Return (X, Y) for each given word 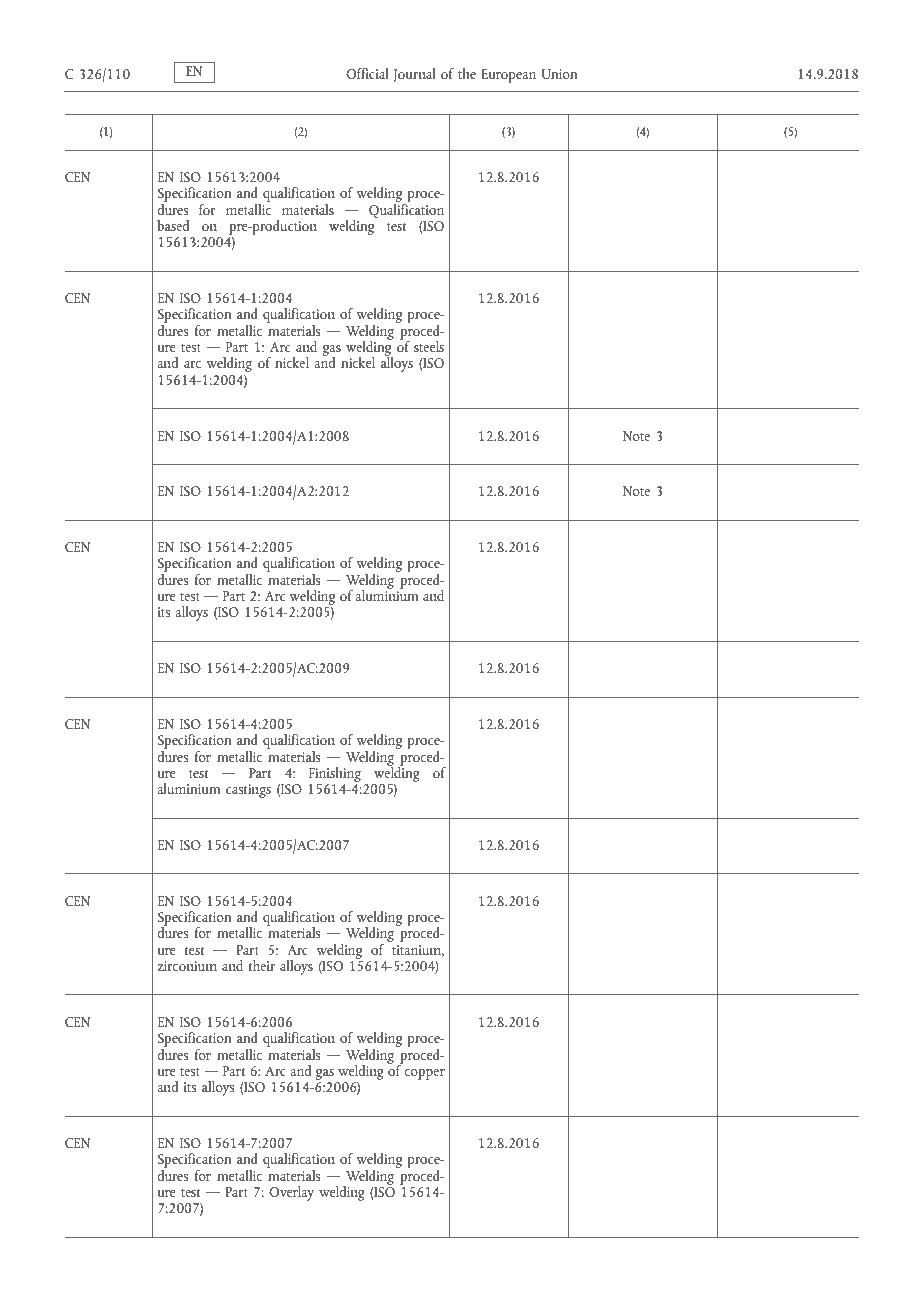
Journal (414, 75)
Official (367, 73)
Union (559, 74)
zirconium (187, 966)
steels (429, 346)
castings (248, 791)
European (508, 76)
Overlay (291, 1193)
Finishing (335, 774)
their (261, 965)
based (173, 225)
